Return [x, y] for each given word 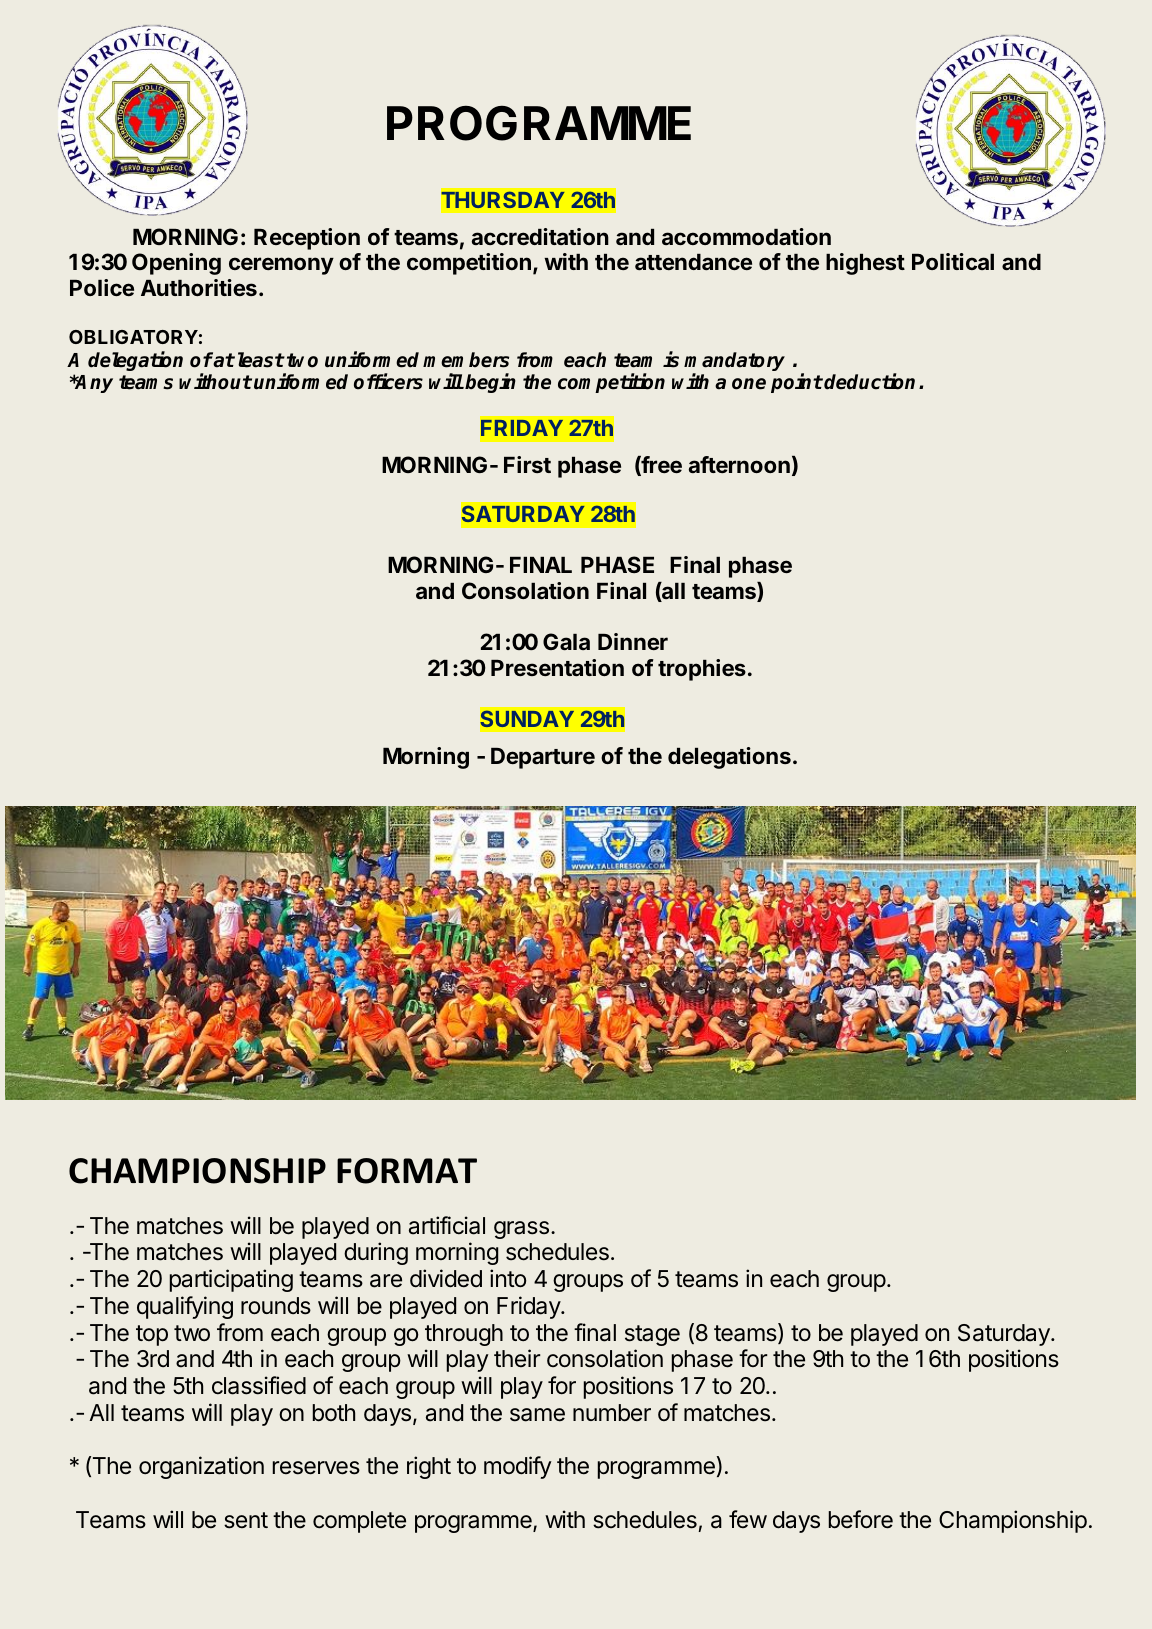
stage [652, 1335]
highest [865, 264]
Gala [566, 641]
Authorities [199, 287]
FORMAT [407, 1171]
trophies [702, 670]
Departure [543, 758]
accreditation [540, 236]
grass [521, 1230]
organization [201, 1467]
